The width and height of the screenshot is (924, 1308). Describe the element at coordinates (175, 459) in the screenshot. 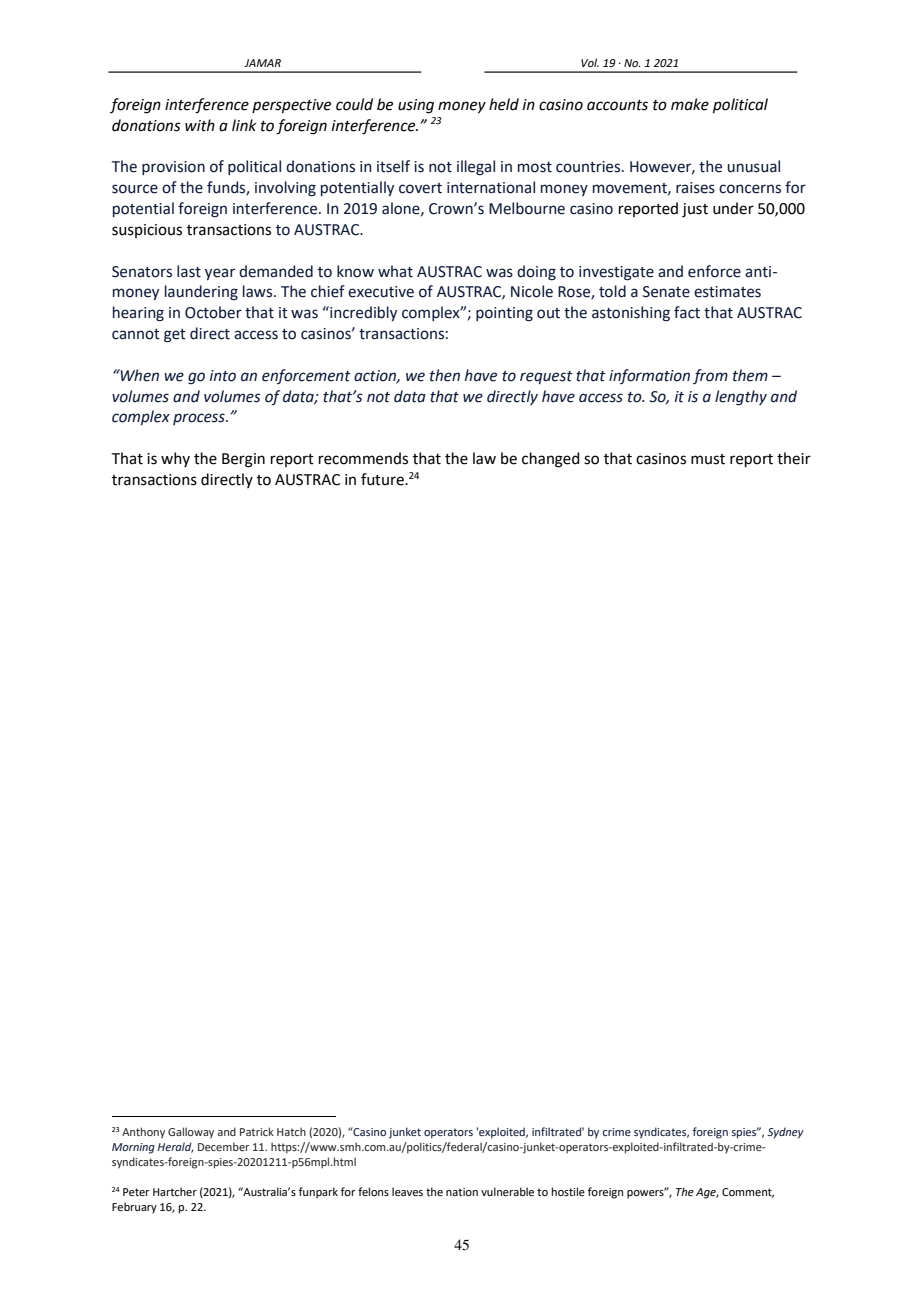

I see `why` at that location.
